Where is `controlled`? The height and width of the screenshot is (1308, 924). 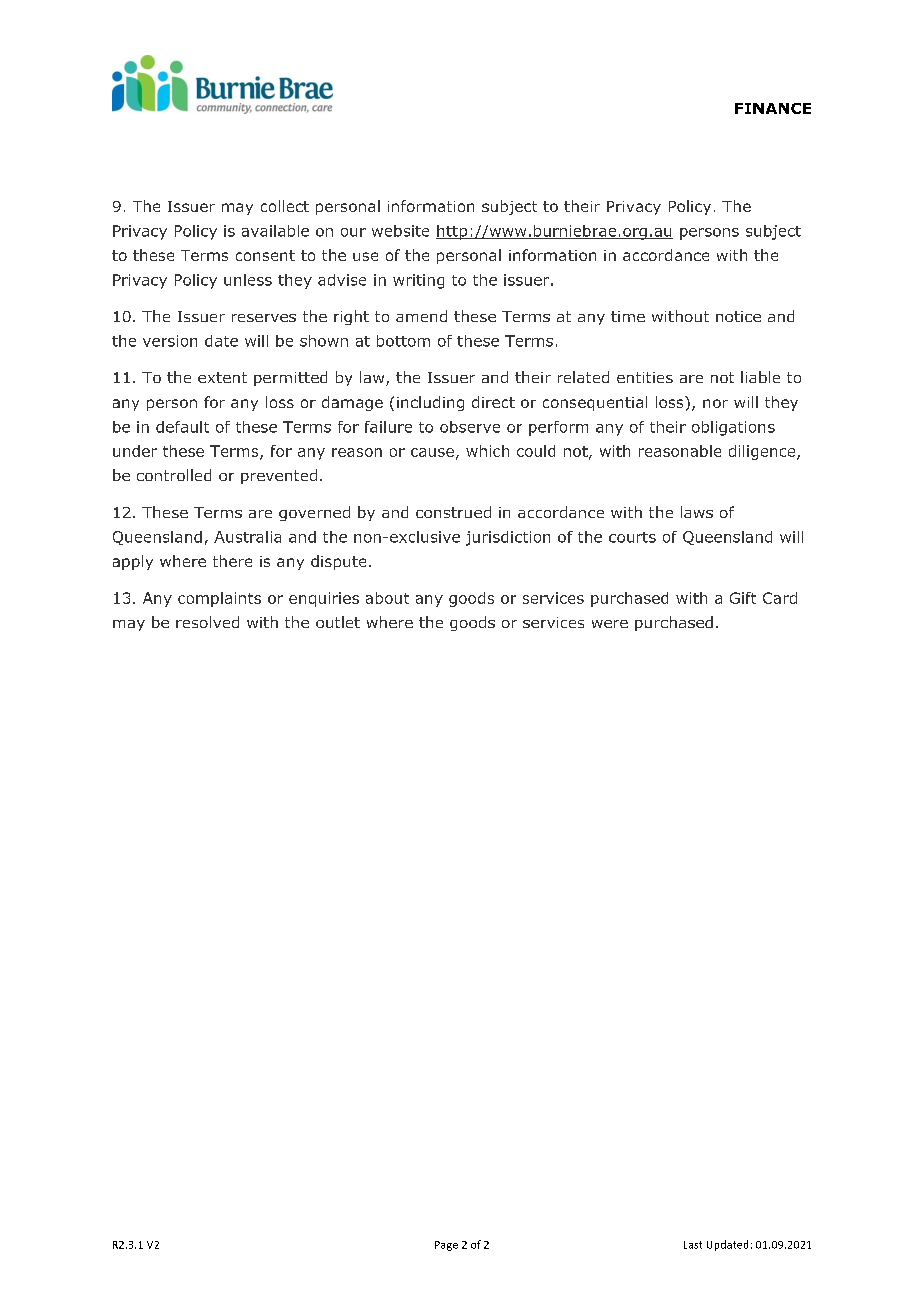 controlled is located at coordinates (174, 475).
